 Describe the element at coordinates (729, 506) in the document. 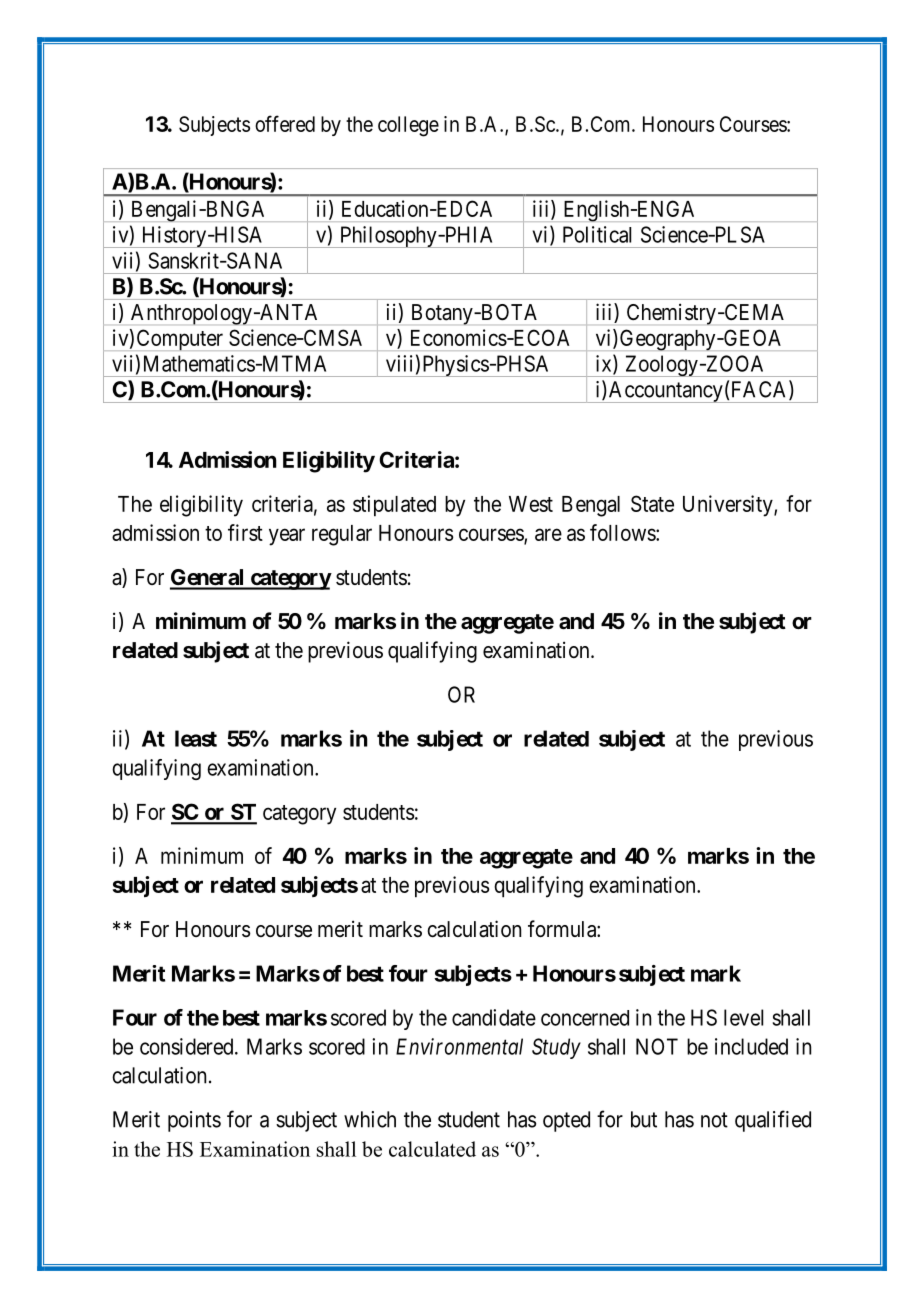

I see `University` at that location.
